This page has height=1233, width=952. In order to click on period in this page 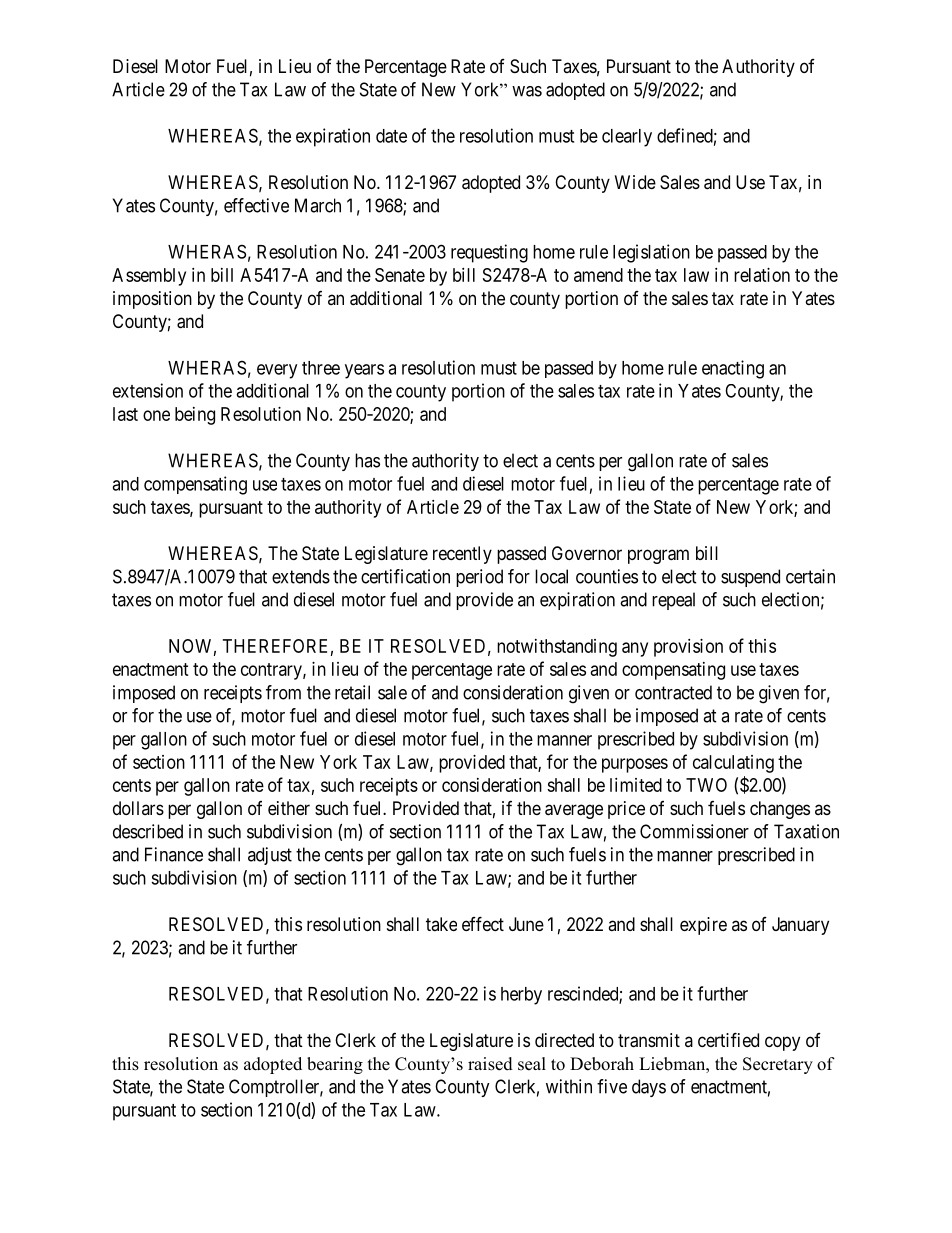, I will do `click(479, 578)`.
